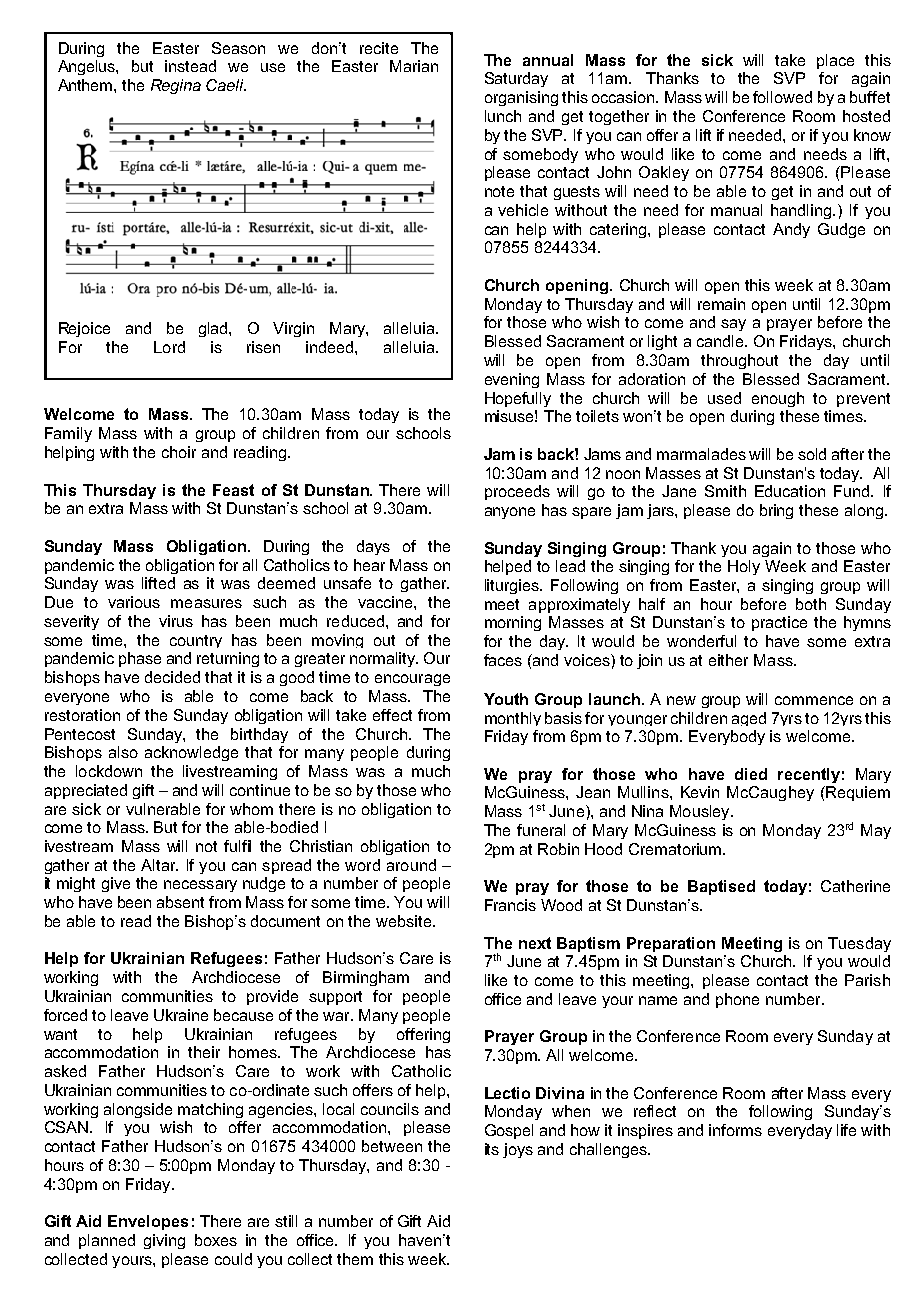 The image size is (924, 1308). I want to click on its, so click(492, 1149).
